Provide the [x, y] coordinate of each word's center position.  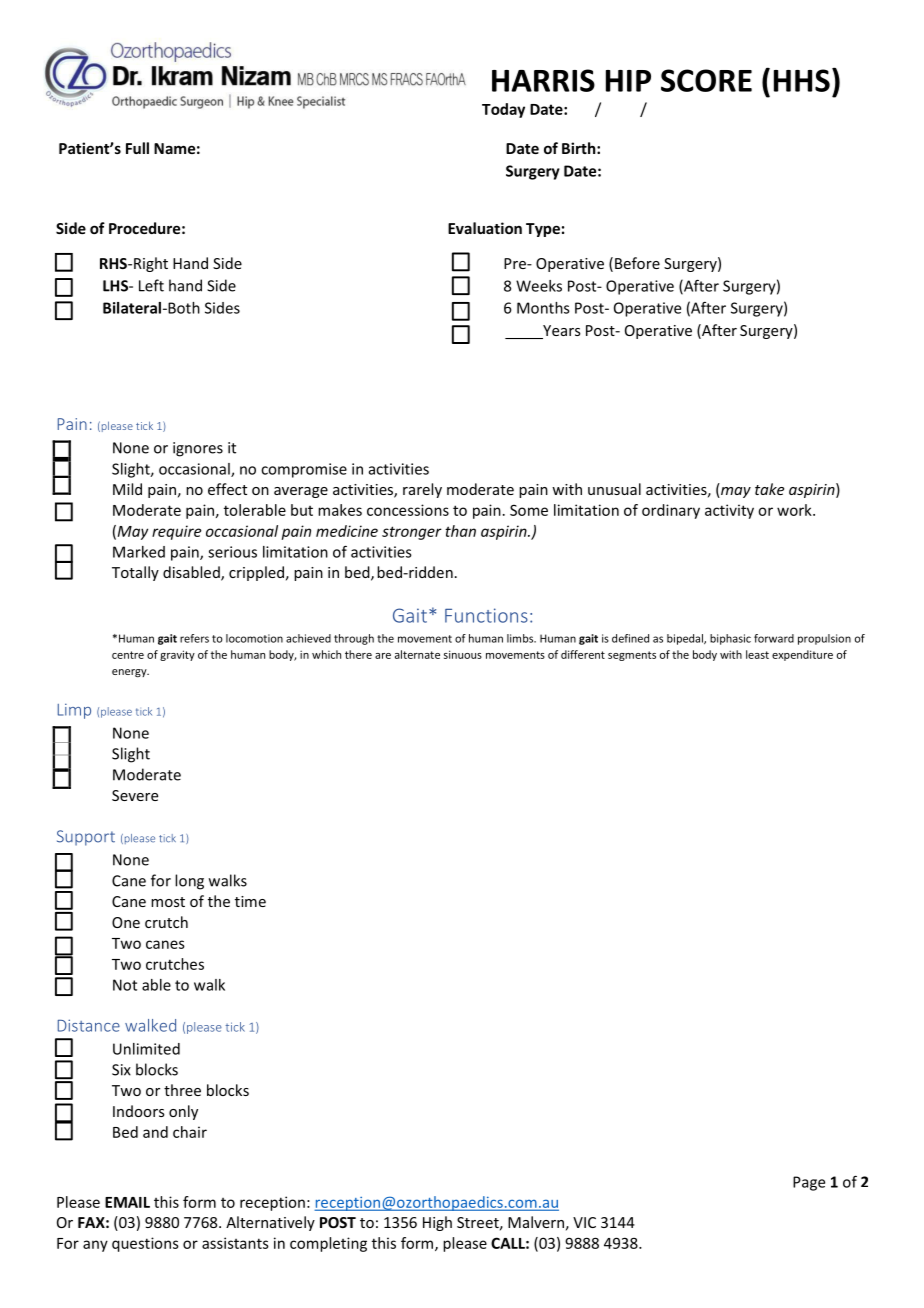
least [757, 654]
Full [137, 148]
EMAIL [127, 1202]
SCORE [706, 80]
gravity [177, 655]
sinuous [463, 654]
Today [503, 110]
